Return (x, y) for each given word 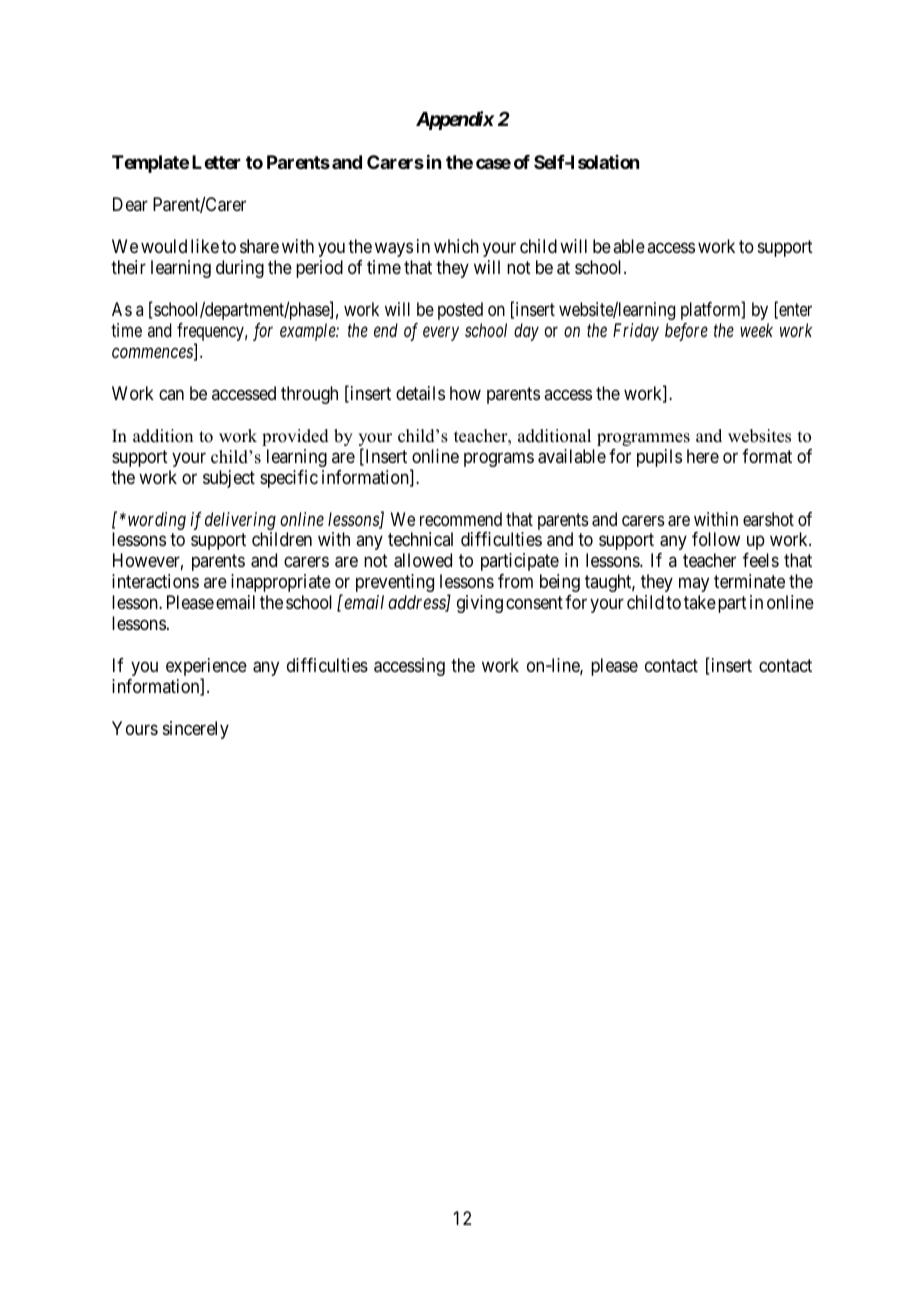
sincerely (196, 730)
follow (716, 539)
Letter (216, 162)
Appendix (455, 120)
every (441, 334)
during (240, 269)
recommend (461, 519)
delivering (240, 521)
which (456, 246)
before (686, 332)
